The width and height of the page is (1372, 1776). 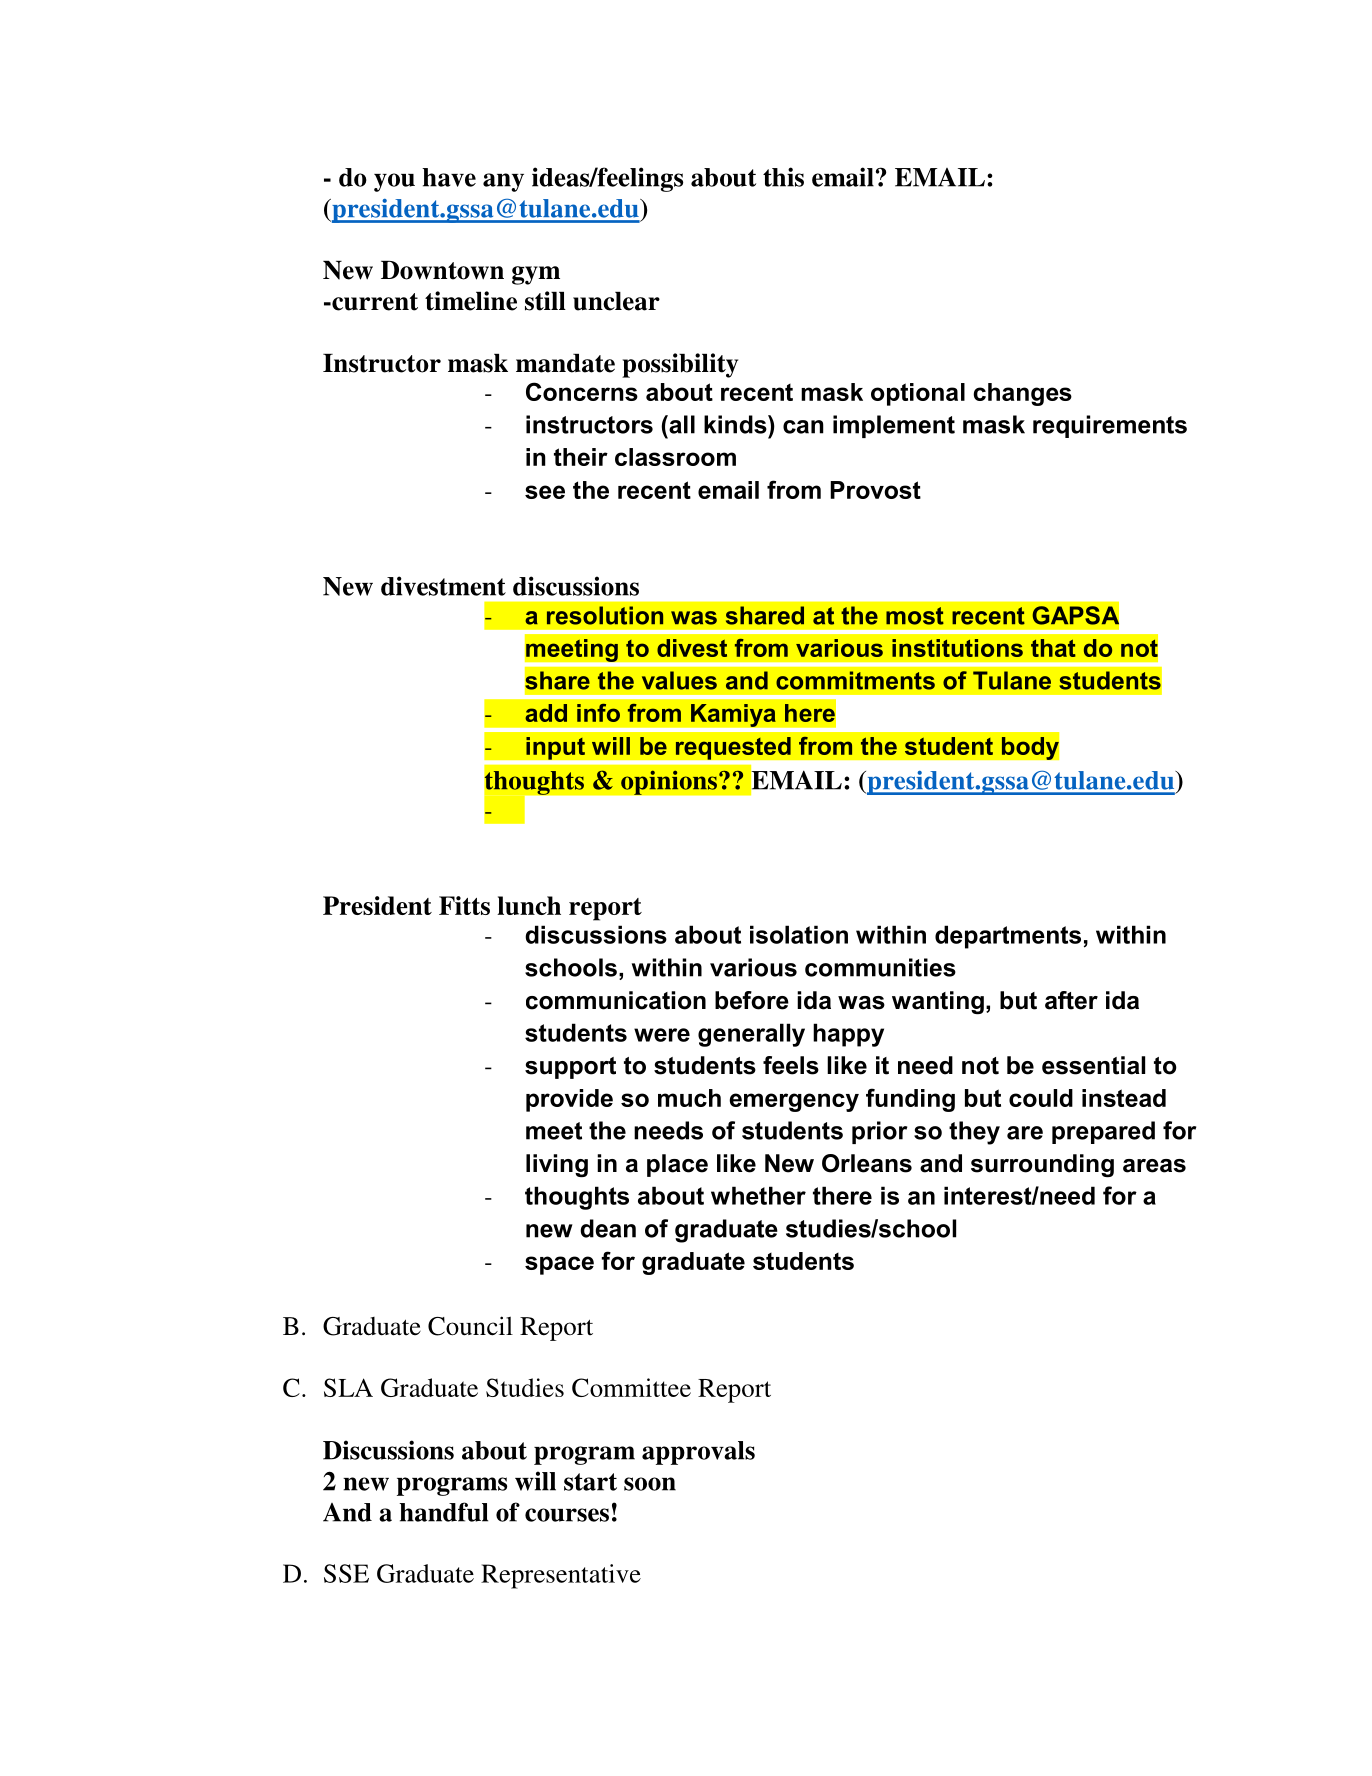 I want to click on handful, so click(x=443, y=1512).
